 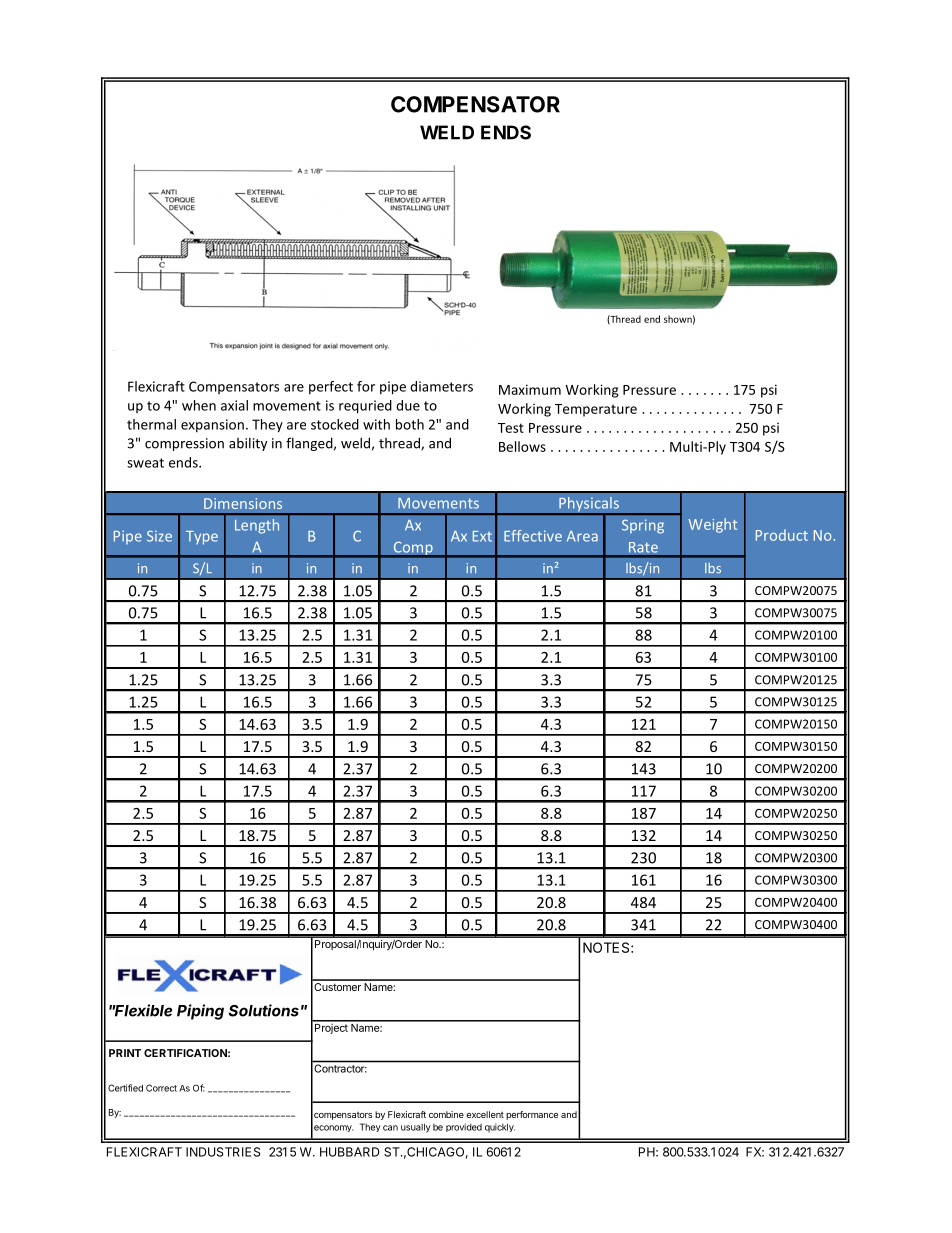 What do you see at coordinates (464, 1127) in the screenshot?
I see `provided` at bounding box center [464, 1127].
